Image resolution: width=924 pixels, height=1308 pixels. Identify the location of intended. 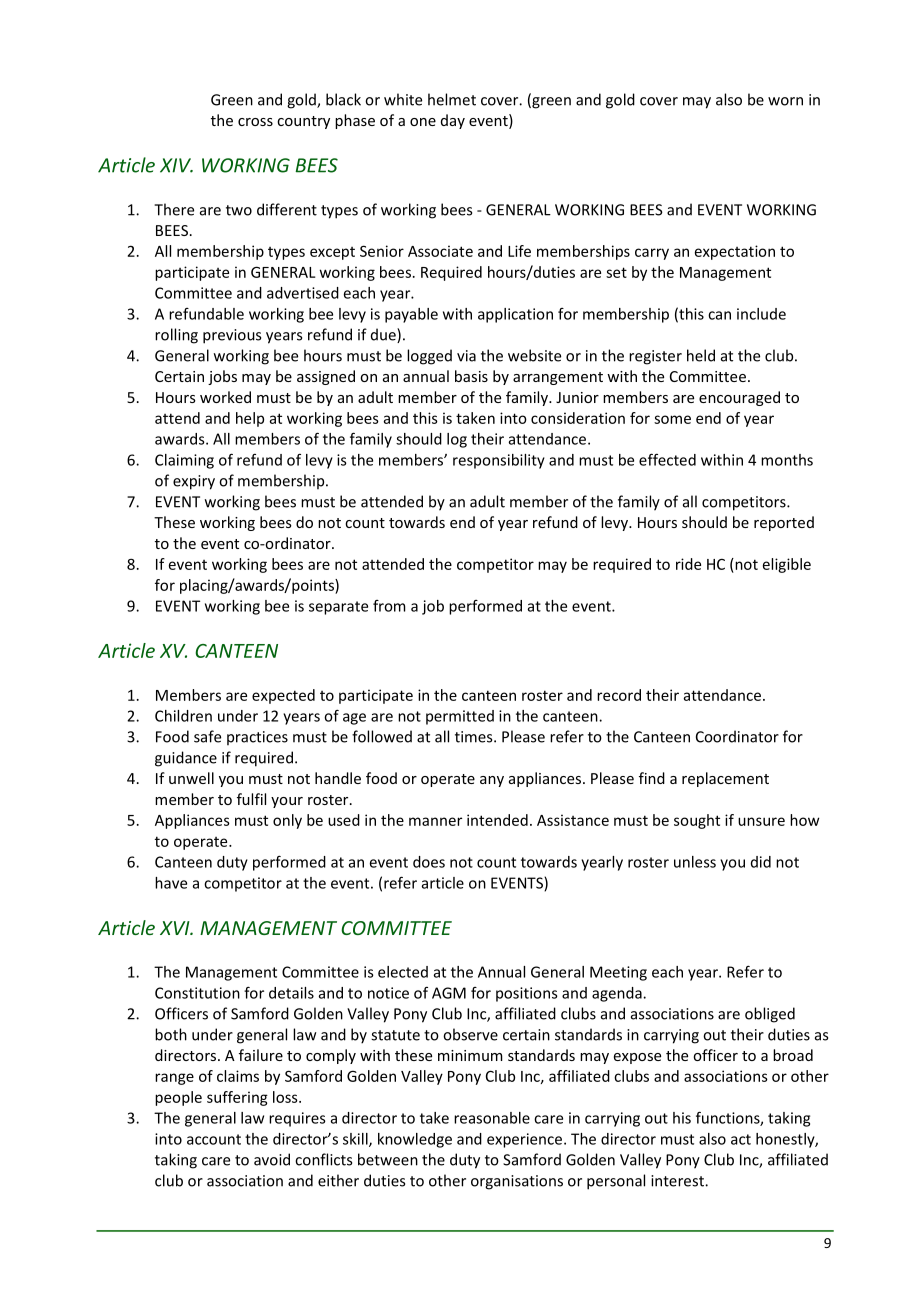
(497, 820).
